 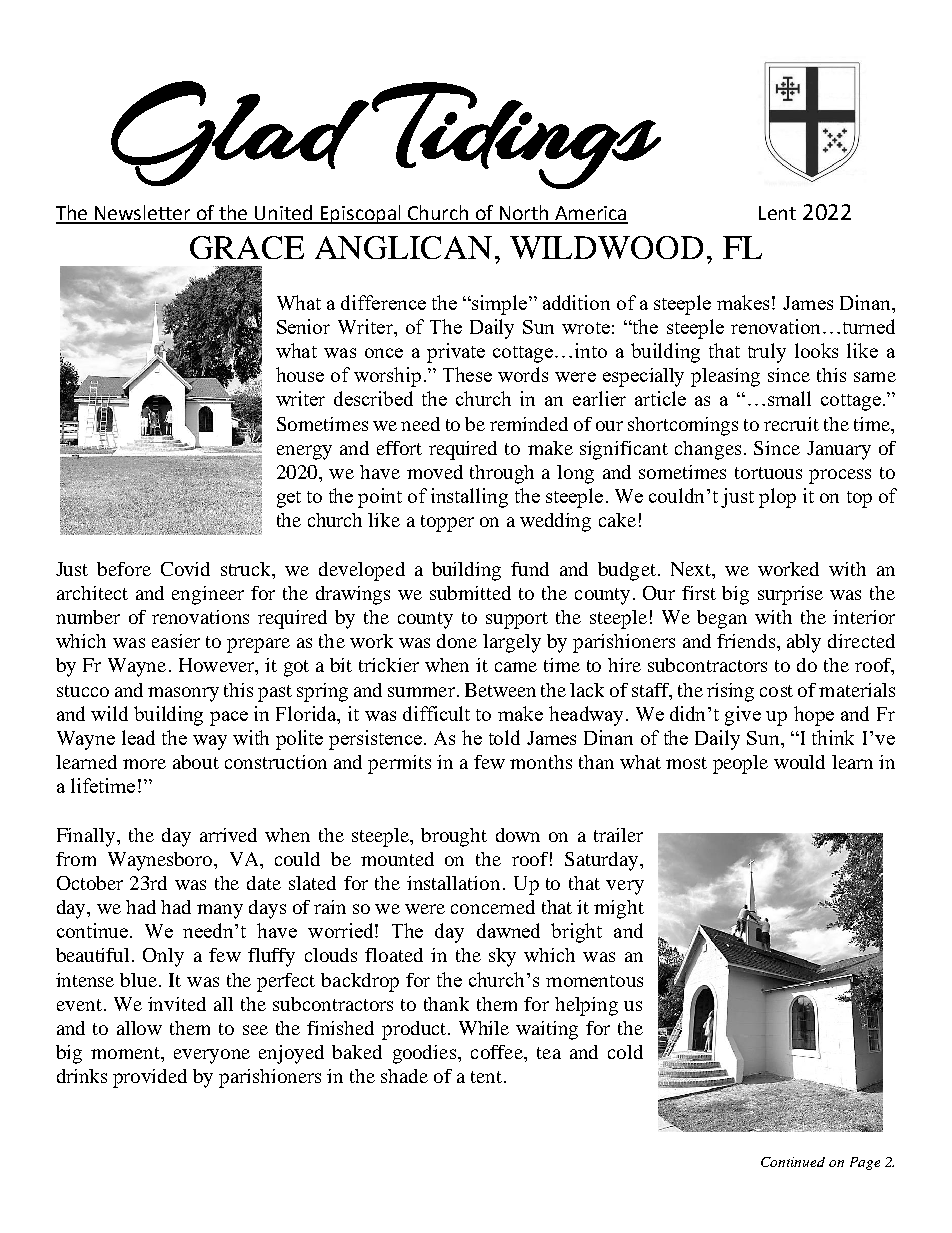 I want to click on done, so click(x=457, y=641).
